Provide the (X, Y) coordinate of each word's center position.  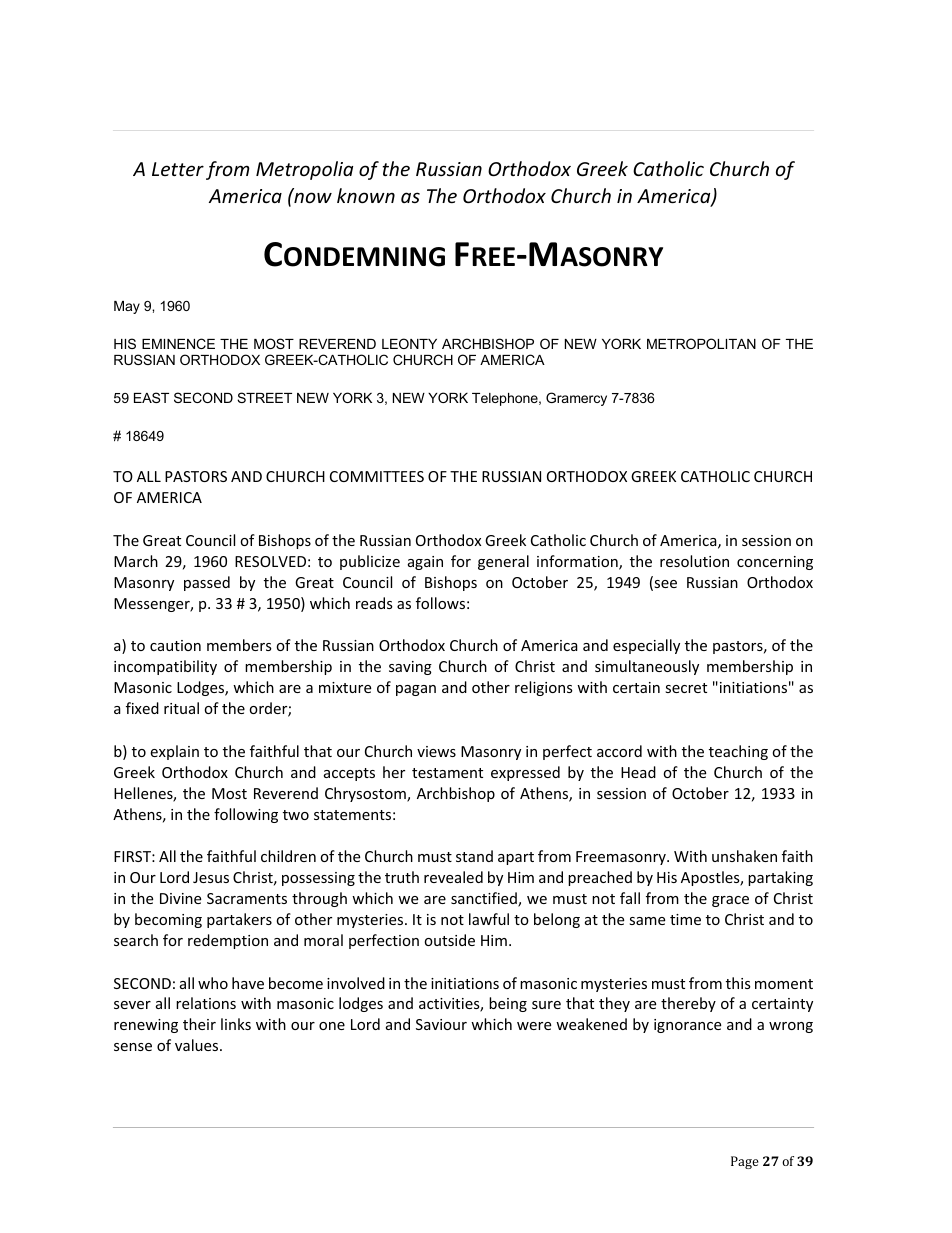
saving (410, 668)
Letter (178, 169)
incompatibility (165, 667)
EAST (151, 397)
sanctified (485, 899)
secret (686, 688)
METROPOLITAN (701, 343)
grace (730, 901)
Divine (180, 898)
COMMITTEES (377, 476)
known (366, 195)
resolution (694, 561)
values (198, 1045)
